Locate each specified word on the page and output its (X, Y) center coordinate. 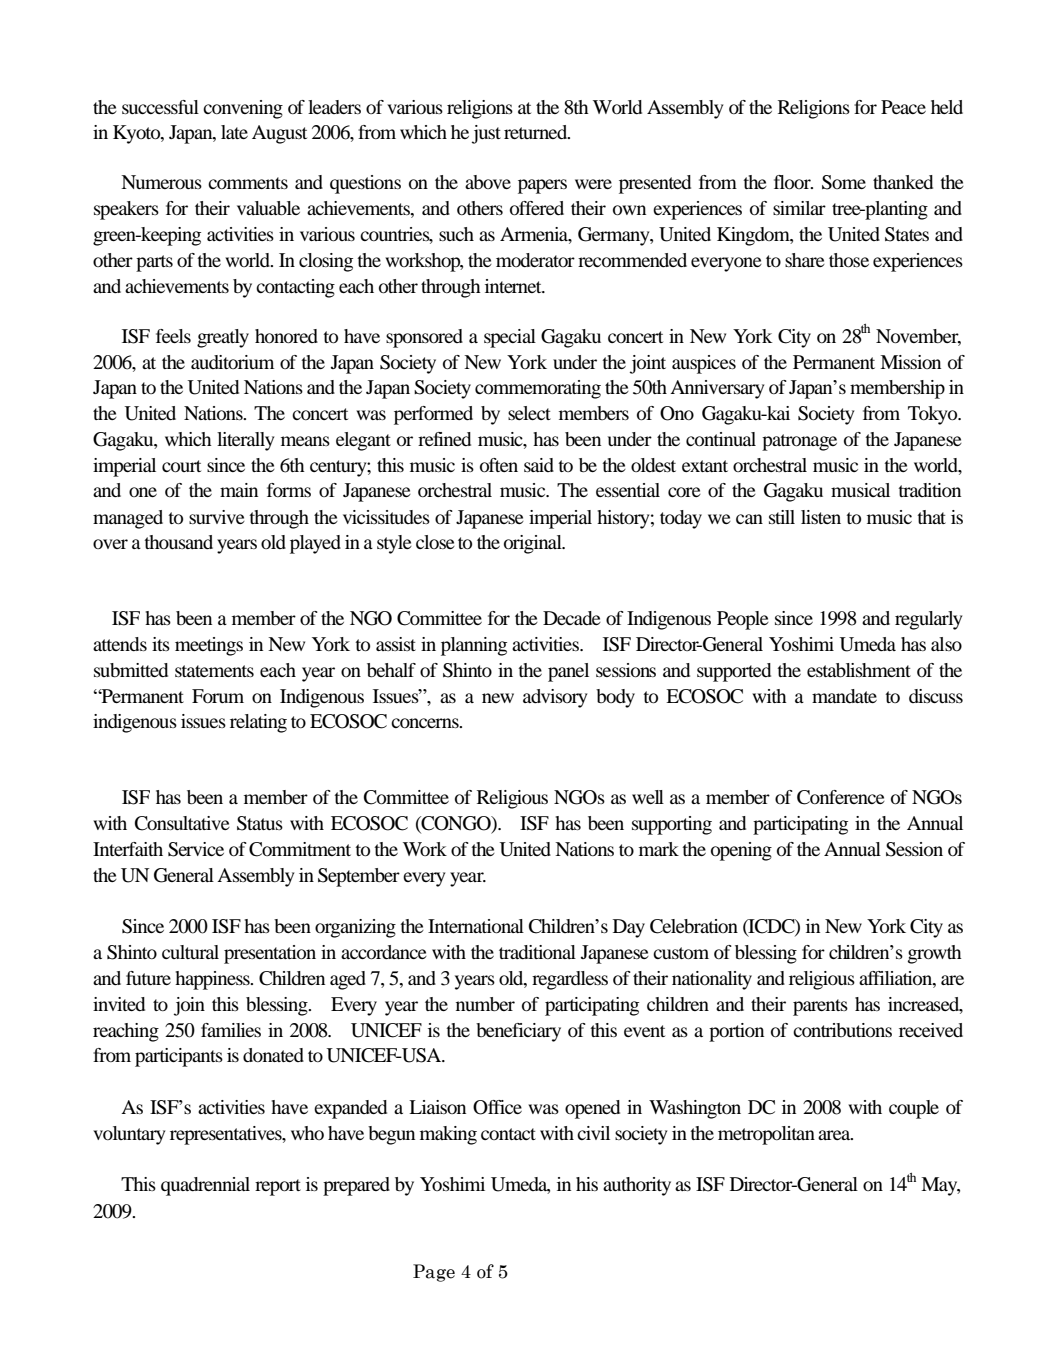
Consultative (182, 823)
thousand (178, 542)
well (648, 797)
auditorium (232, 362)
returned (537, 132)
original (534, 544)
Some (844, 182)
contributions (842, 1030)
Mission (910, 362)
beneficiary (518, 1032)
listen (821, 517)
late (234, 132)
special (510, 338)
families (231, 1030)
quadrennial (205, 1186)
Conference (841, 797)
